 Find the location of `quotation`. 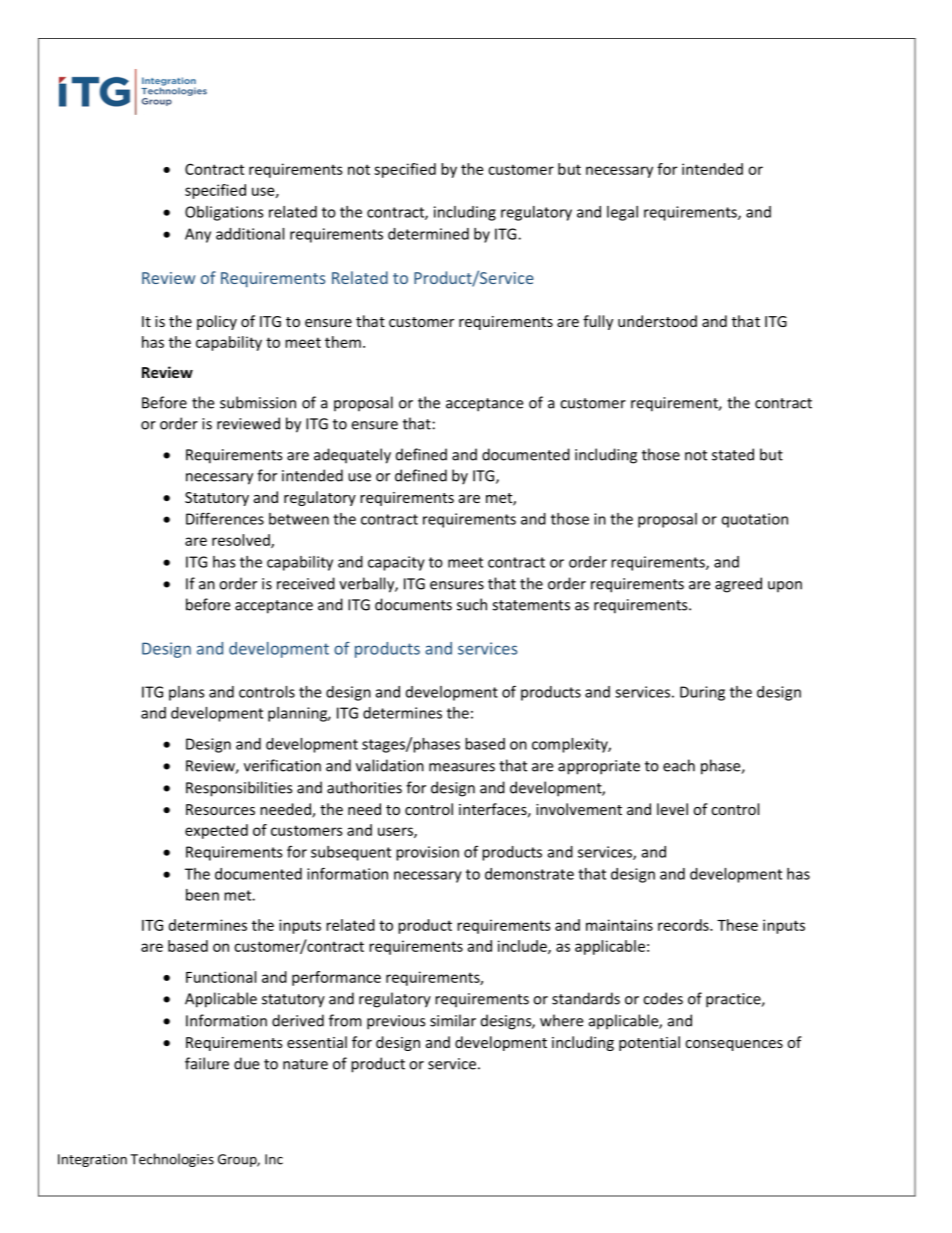

quotation is located at coordinates (755, 520).
